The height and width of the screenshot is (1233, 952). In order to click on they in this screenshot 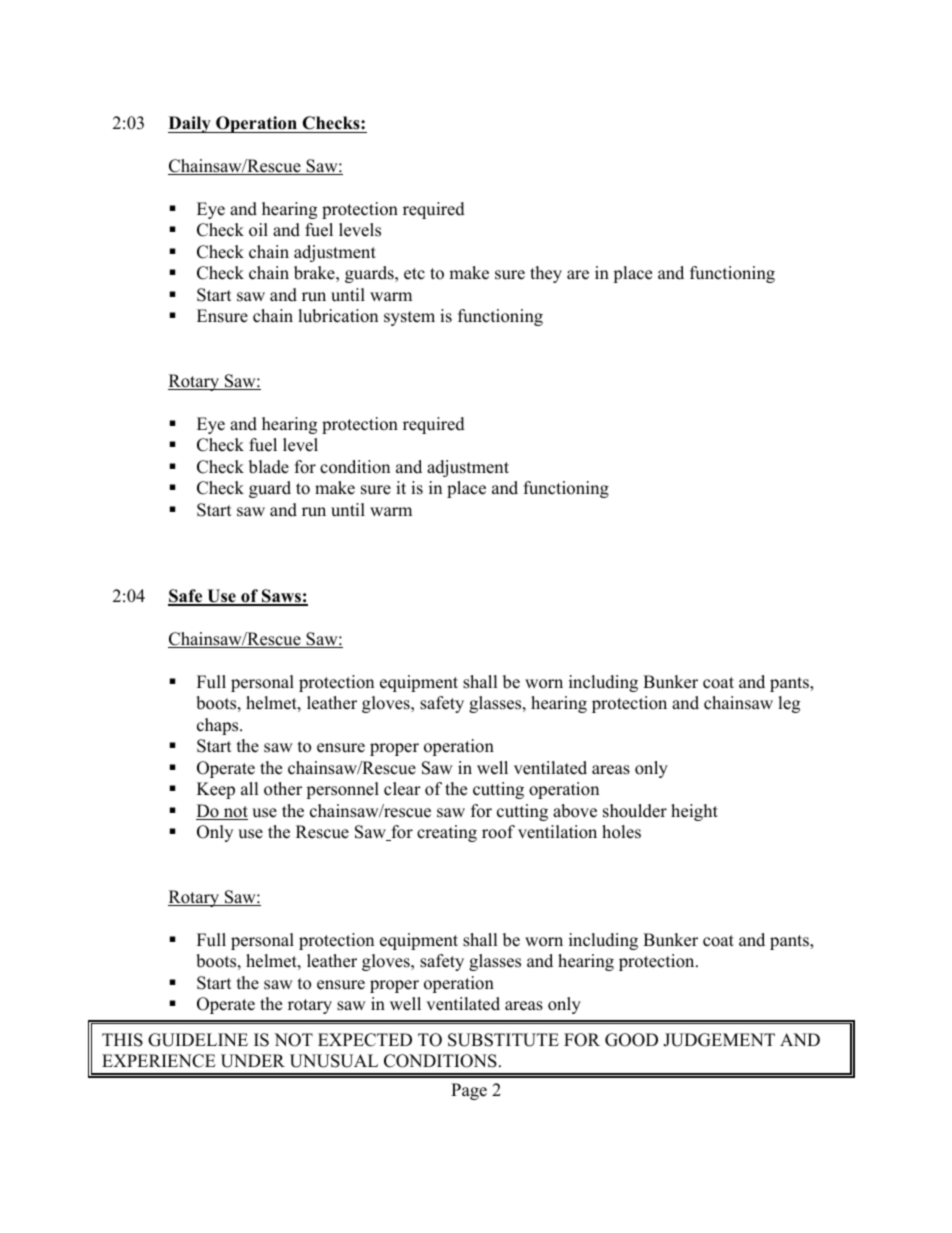, I will do `click(546, 274)`.
